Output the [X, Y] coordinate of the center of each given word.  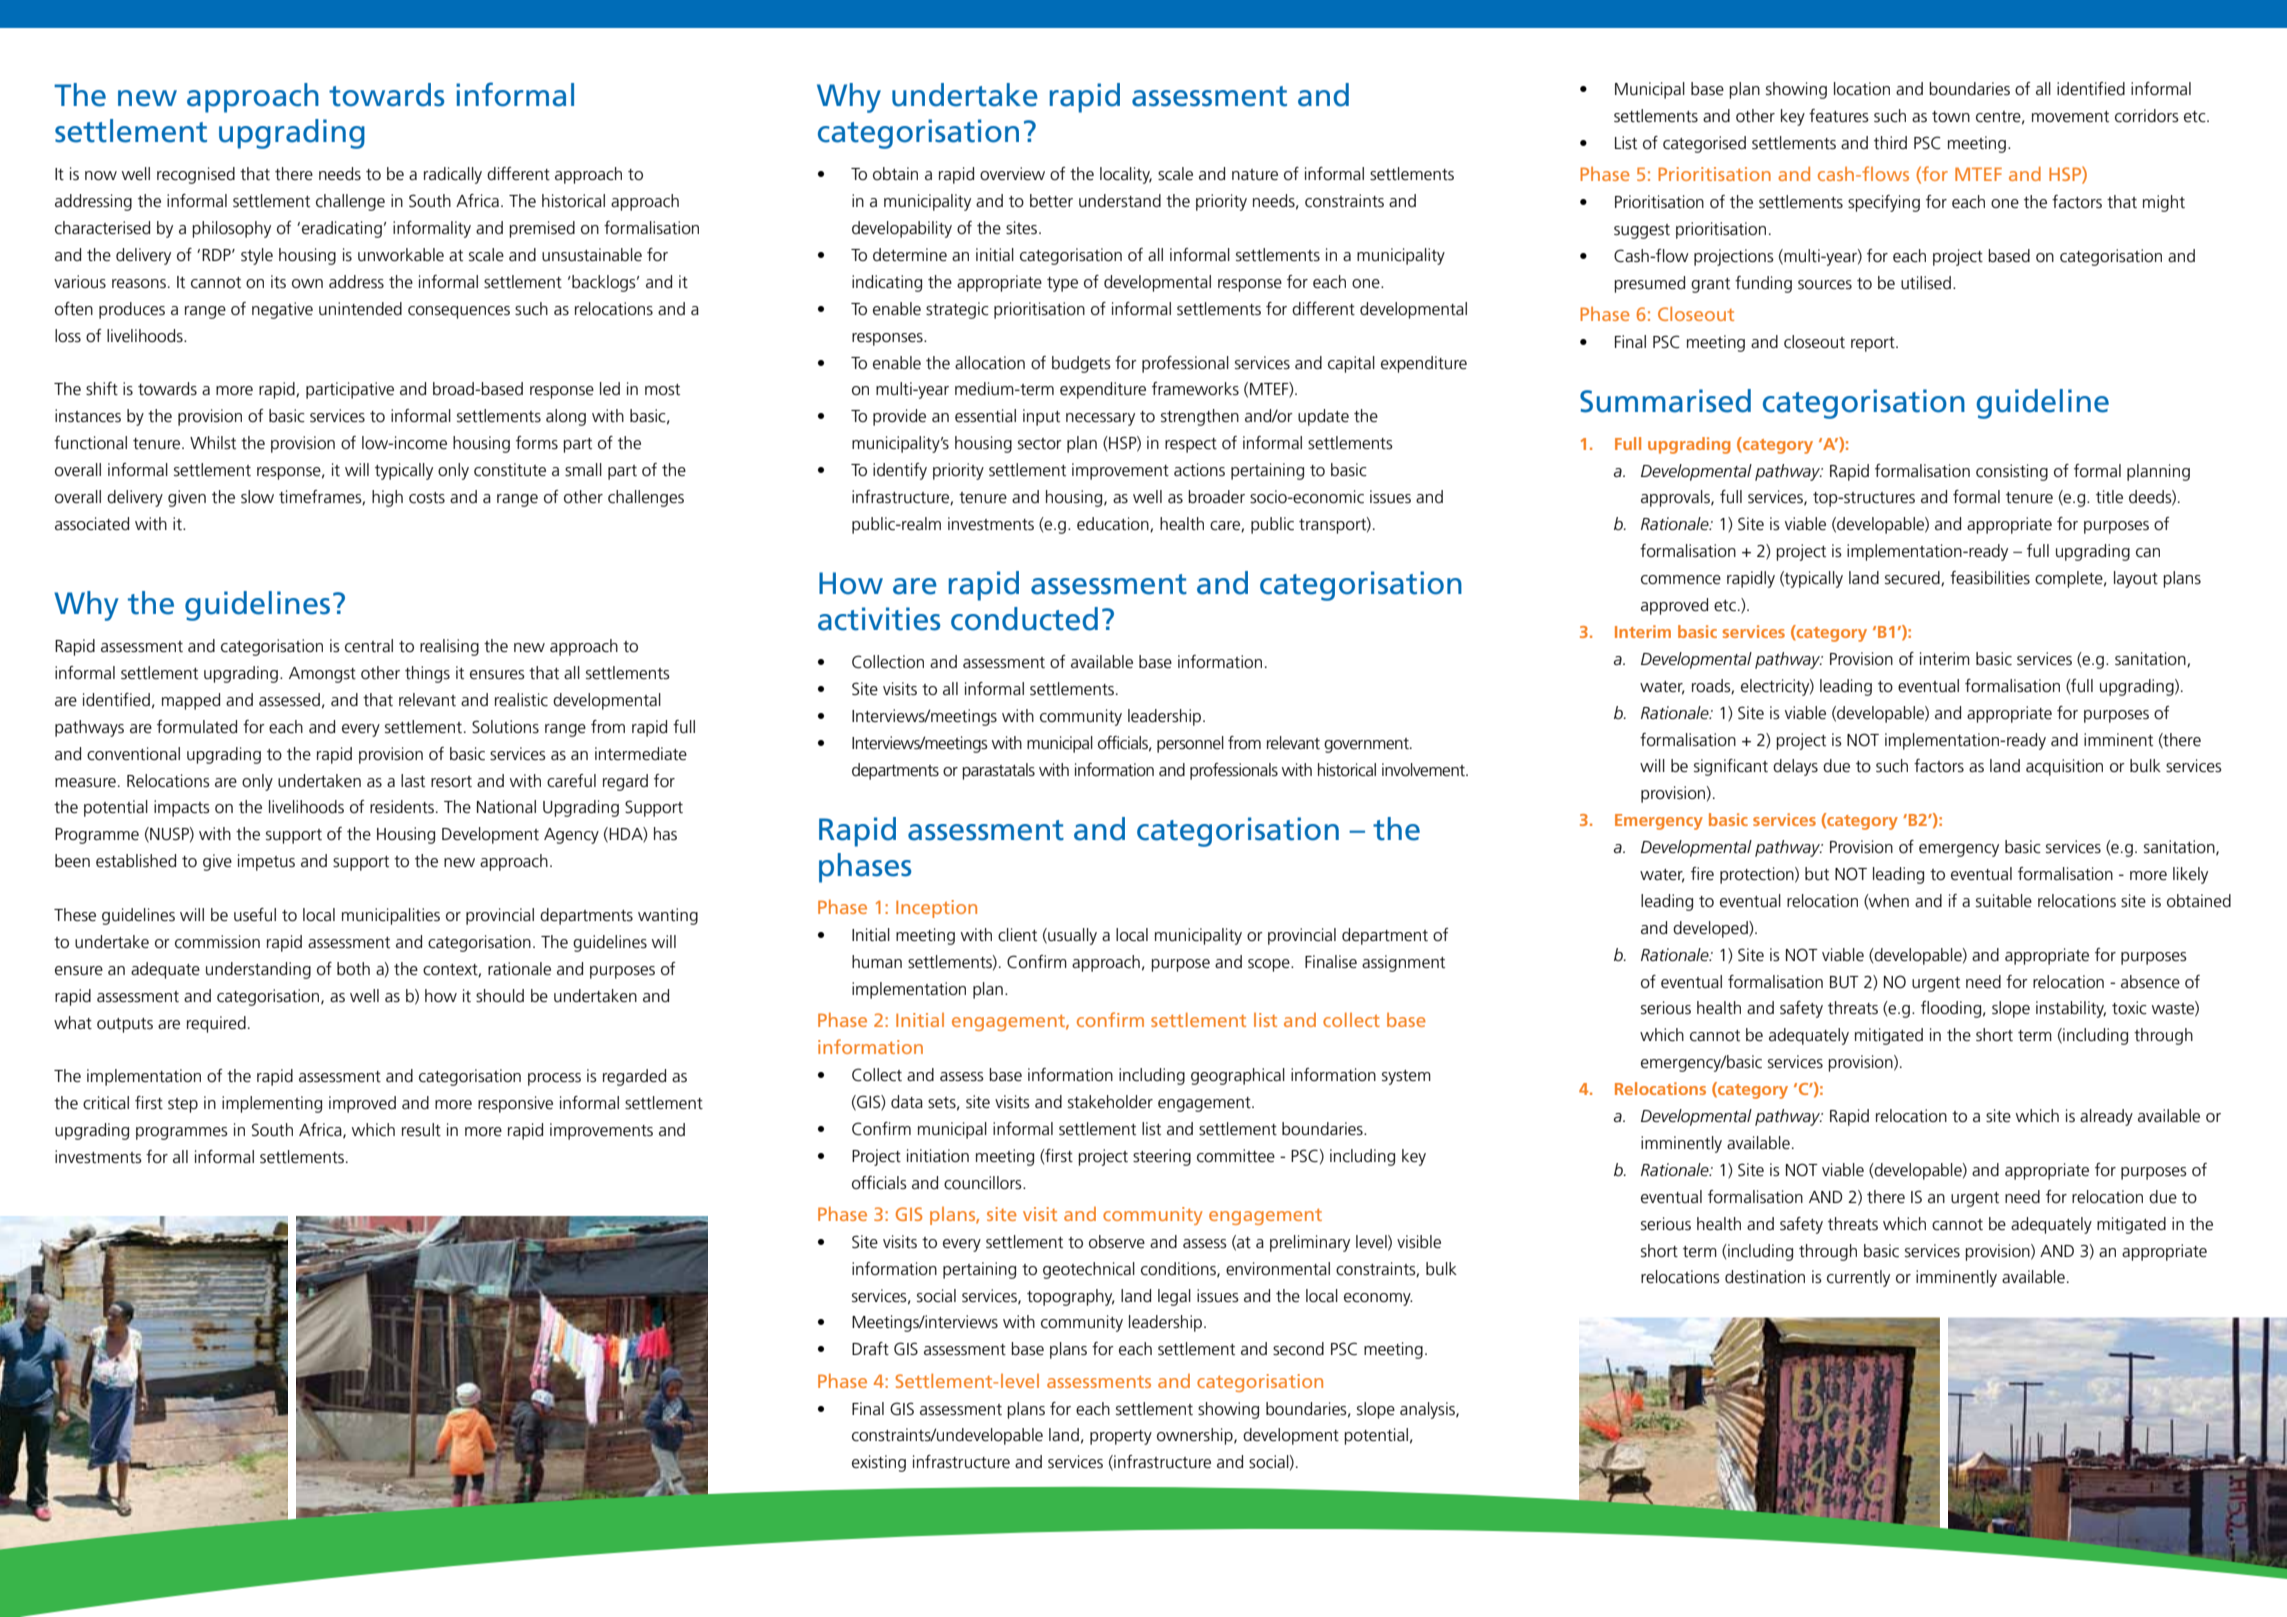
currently [1858, 1278]
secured [1913, 578]
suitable [2004, 901]
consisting [2012, 472]
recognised [196, 175]
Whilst [213, 442]
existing [879, 1463]
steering [1162, 1157]
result [421, 1129]
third [1890, 142]
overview [1012, 174]
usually [1071, 936]
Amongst [322, 675]
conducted [1024, 619]
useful [255, 915]
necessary [1100, 419]
